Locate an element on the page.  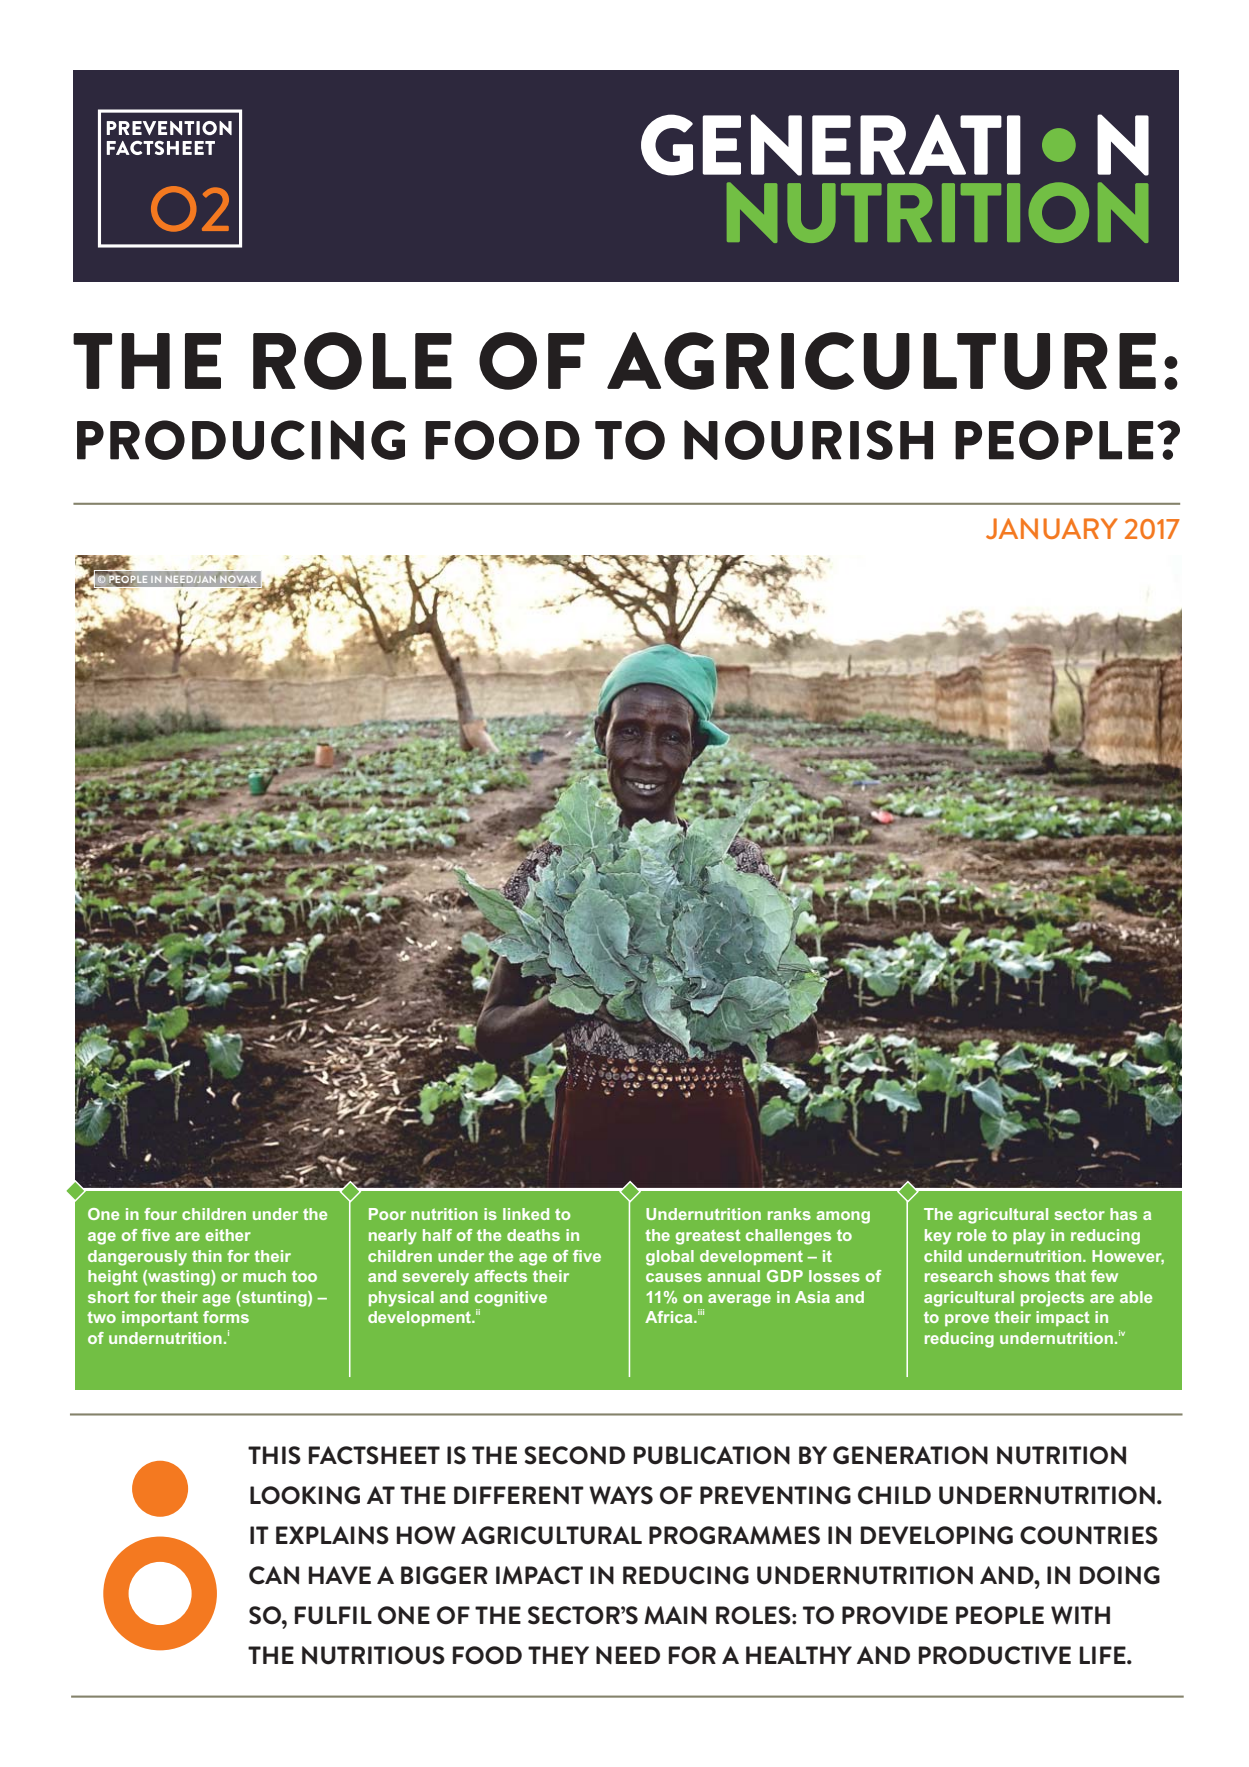
NOVAK is located at coordinates (238, 579).
